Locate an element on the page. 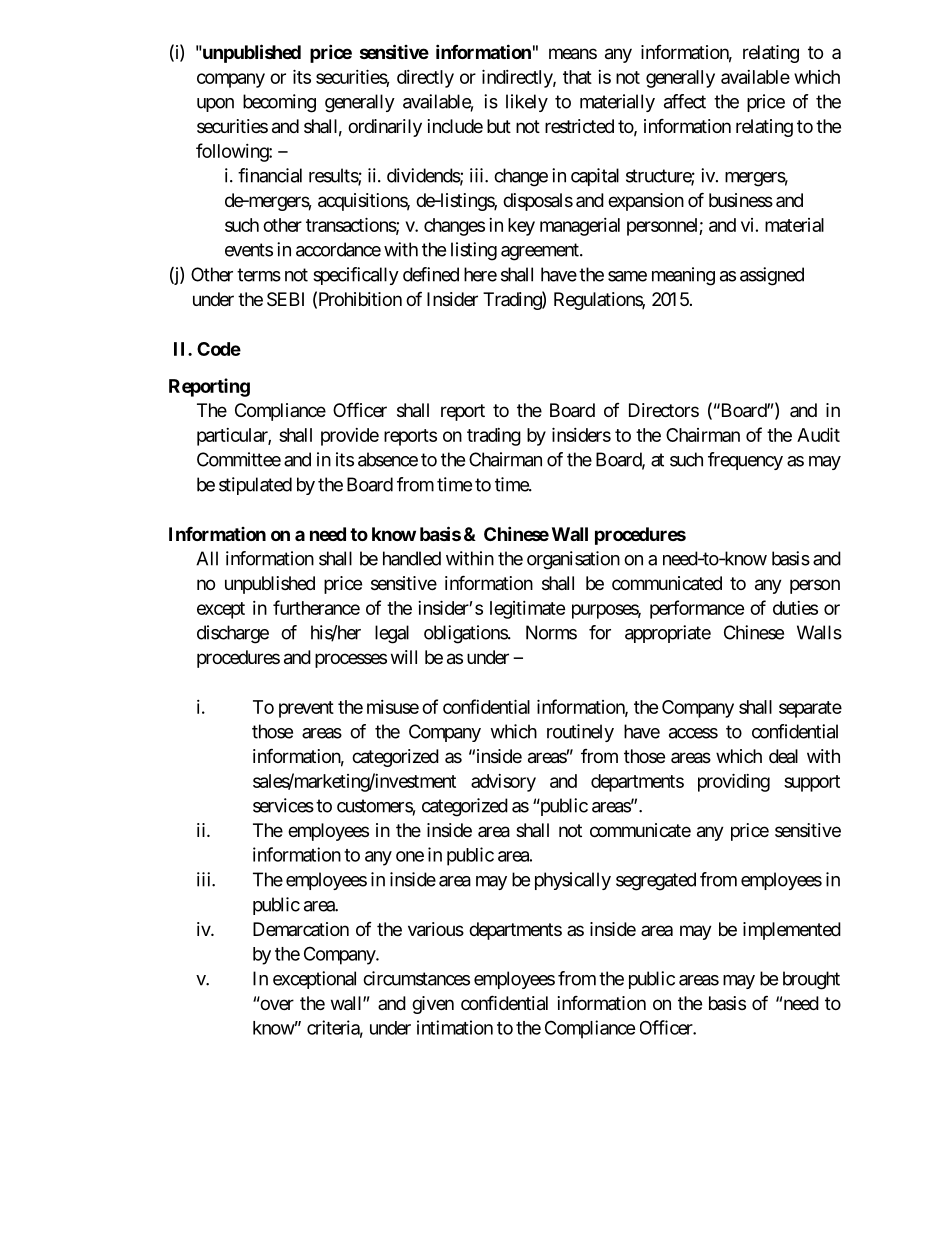  likely is located at coordinates (527, 103).
